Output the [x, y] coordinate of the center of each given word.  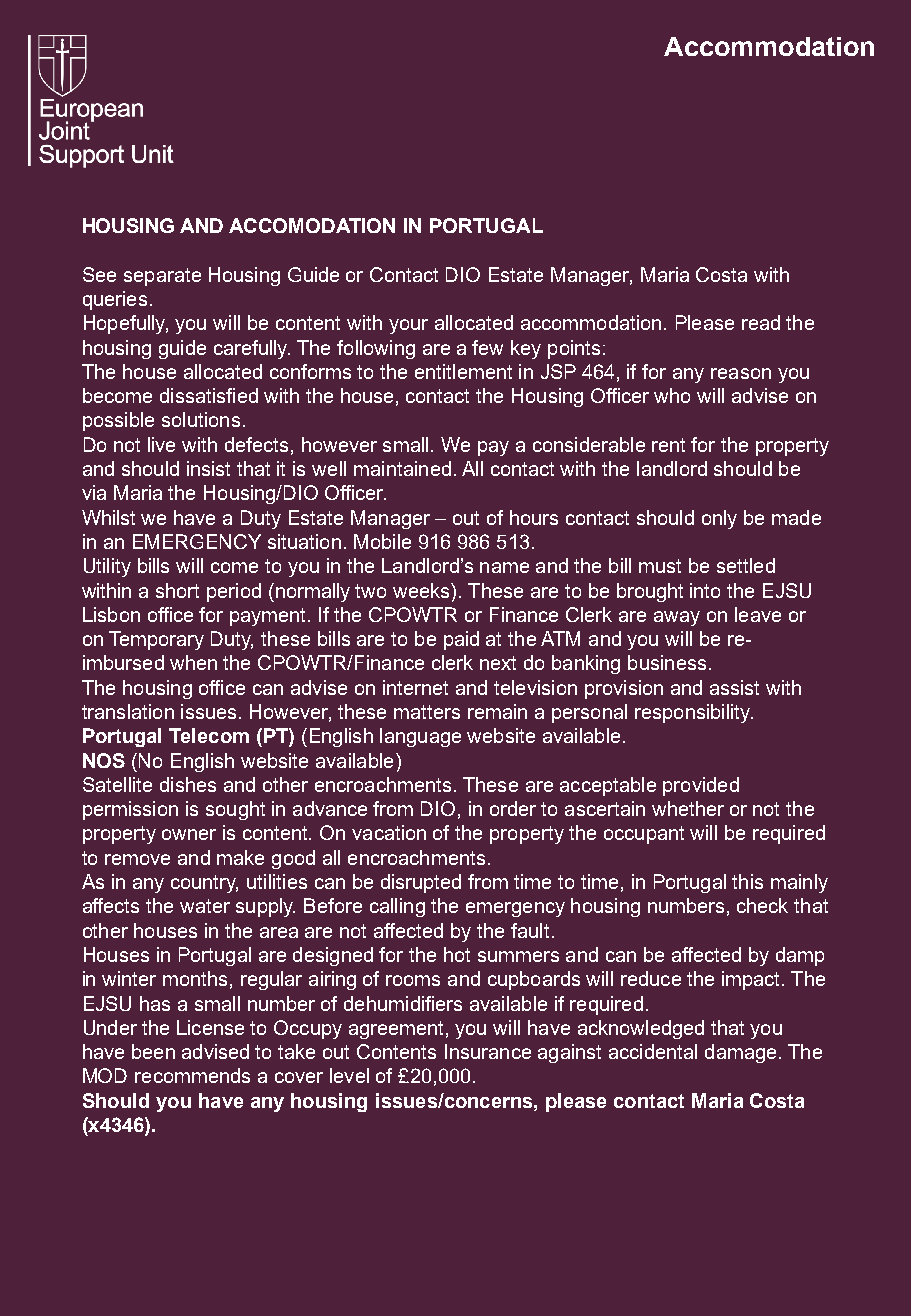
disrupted [421, 883]
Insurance [488, 1051]
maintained [402, 468]
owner [189, 834]
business [667, 662]
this [747, 881]
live [161, 444]
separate [162, 277]
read [761, 322]
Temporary [156, 640]
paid [461, 640]
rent [668, 445]
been [153, 1051]
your [408, 326]
